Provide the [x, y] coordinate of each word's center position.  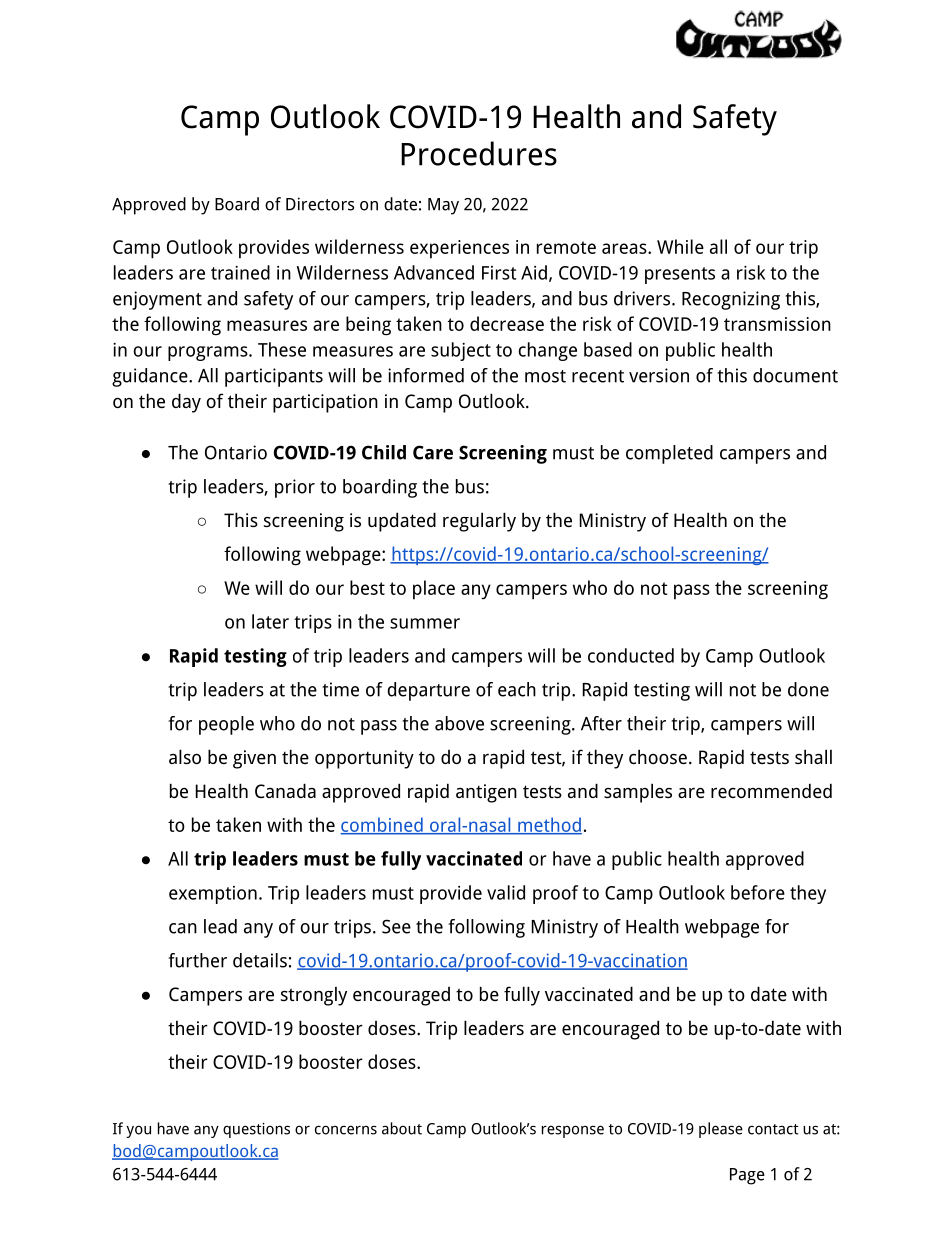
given [254, 759]
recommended [771, 790]
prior [295, 488]
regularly [479, 522]
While [680, 246]
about [402, 1128]
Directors [320, 204]
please [721, 1130]
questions [256, 1130]
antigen [486, 793]
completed [669, 454]
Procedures [479, 153]
